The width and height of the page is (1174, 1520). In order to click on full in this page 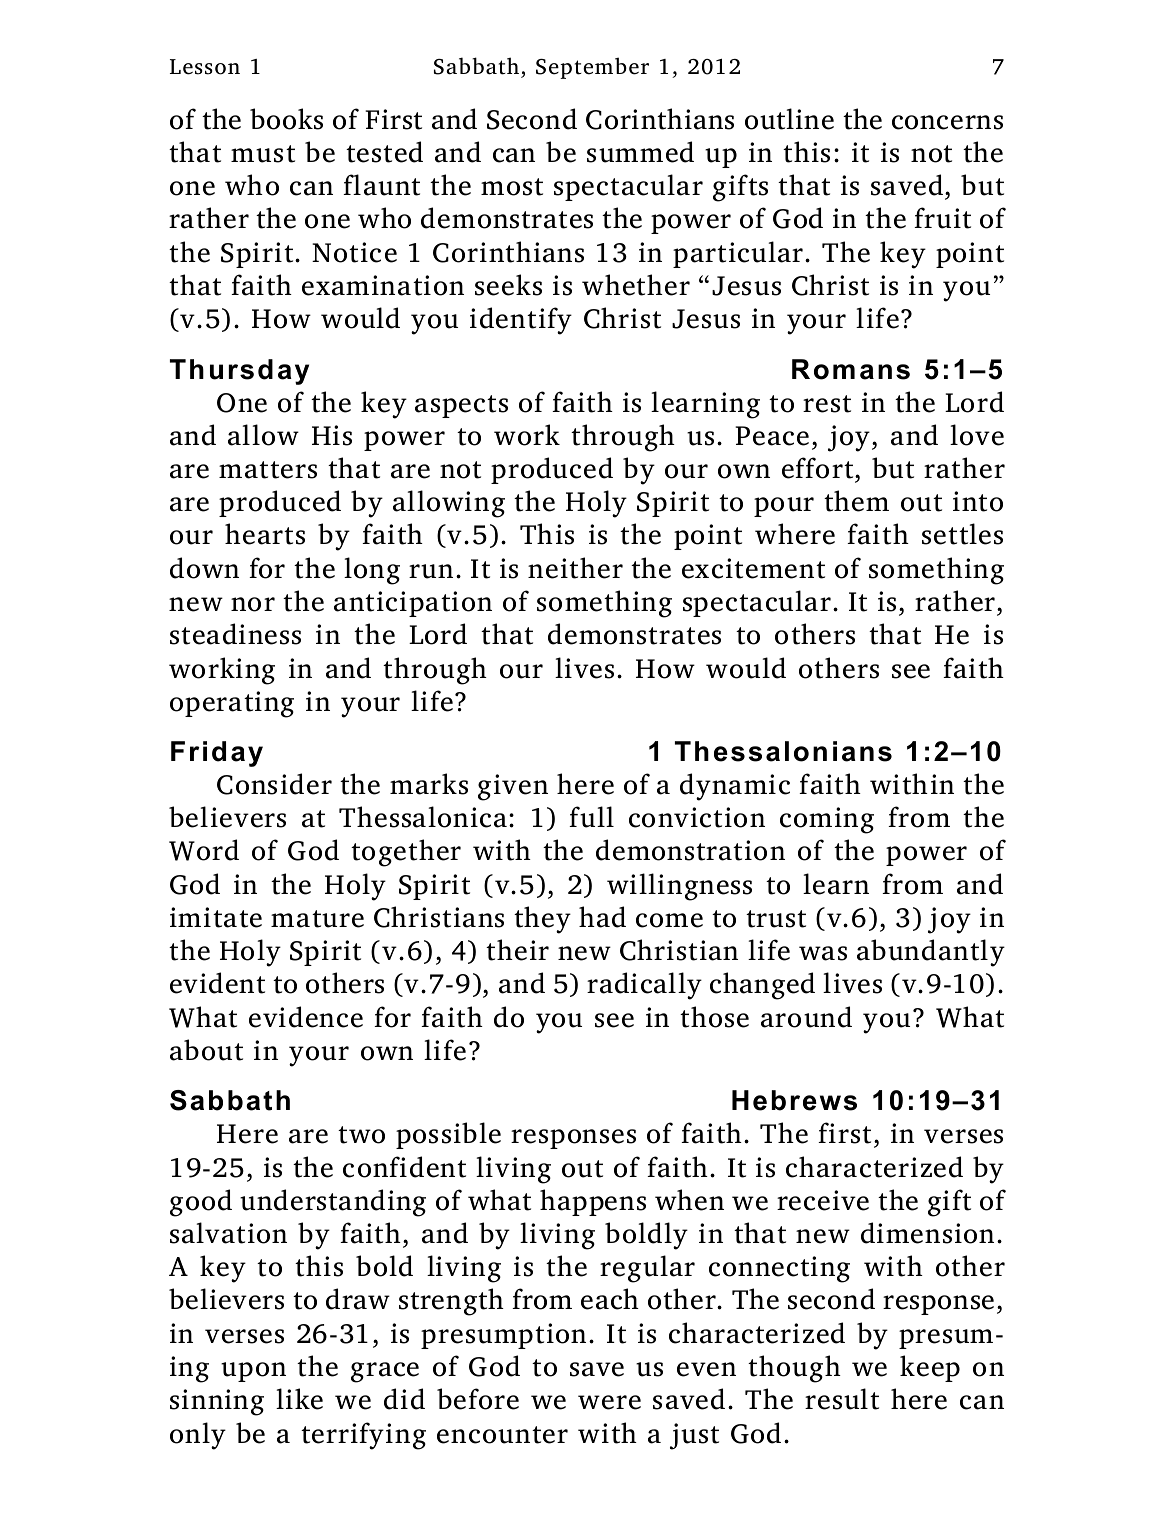, I will do `click(591, 817)`.
